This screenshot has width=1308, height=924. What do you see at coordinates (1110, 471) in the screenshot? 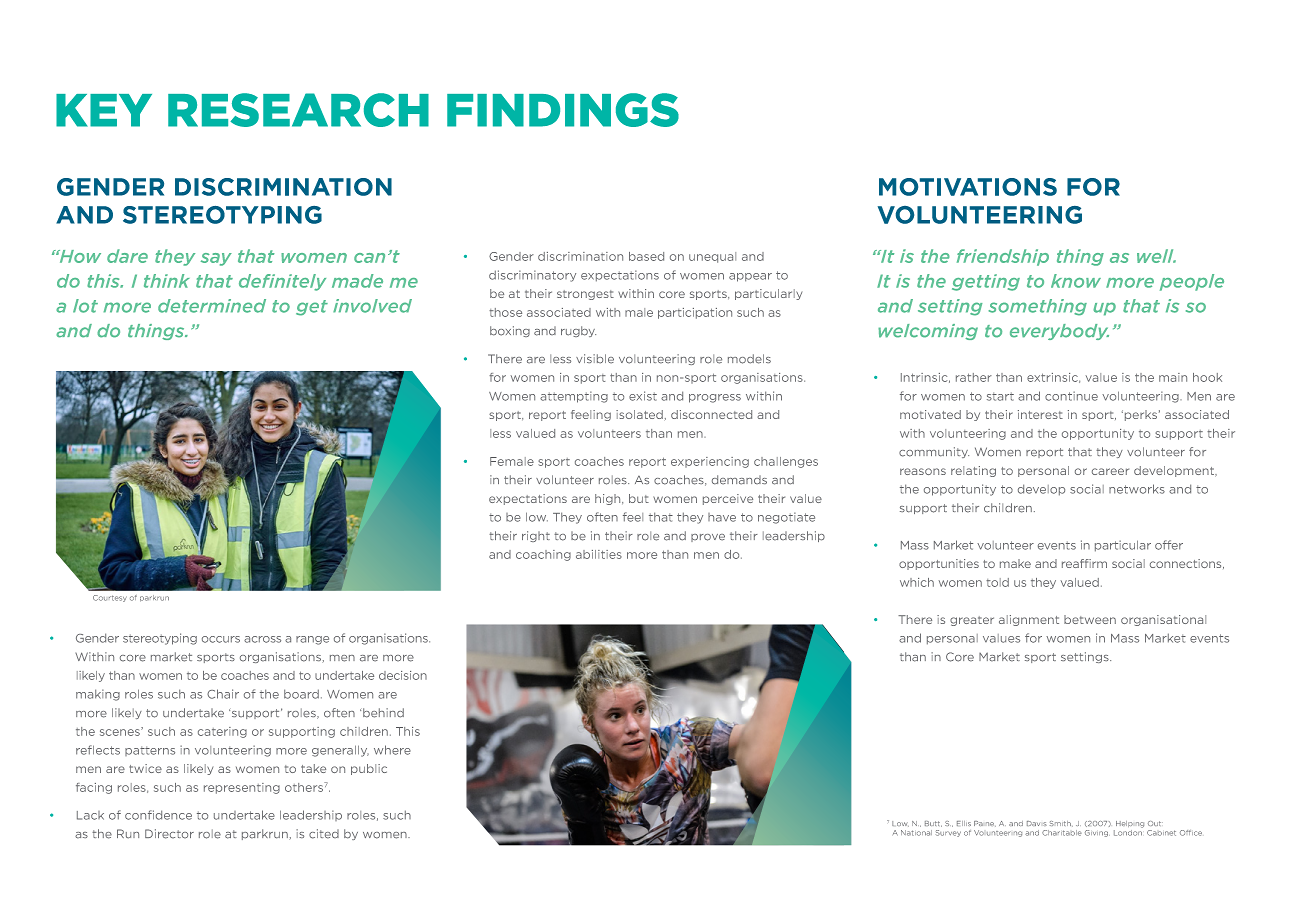
I see `career` at bounding box center [1110, 471].
